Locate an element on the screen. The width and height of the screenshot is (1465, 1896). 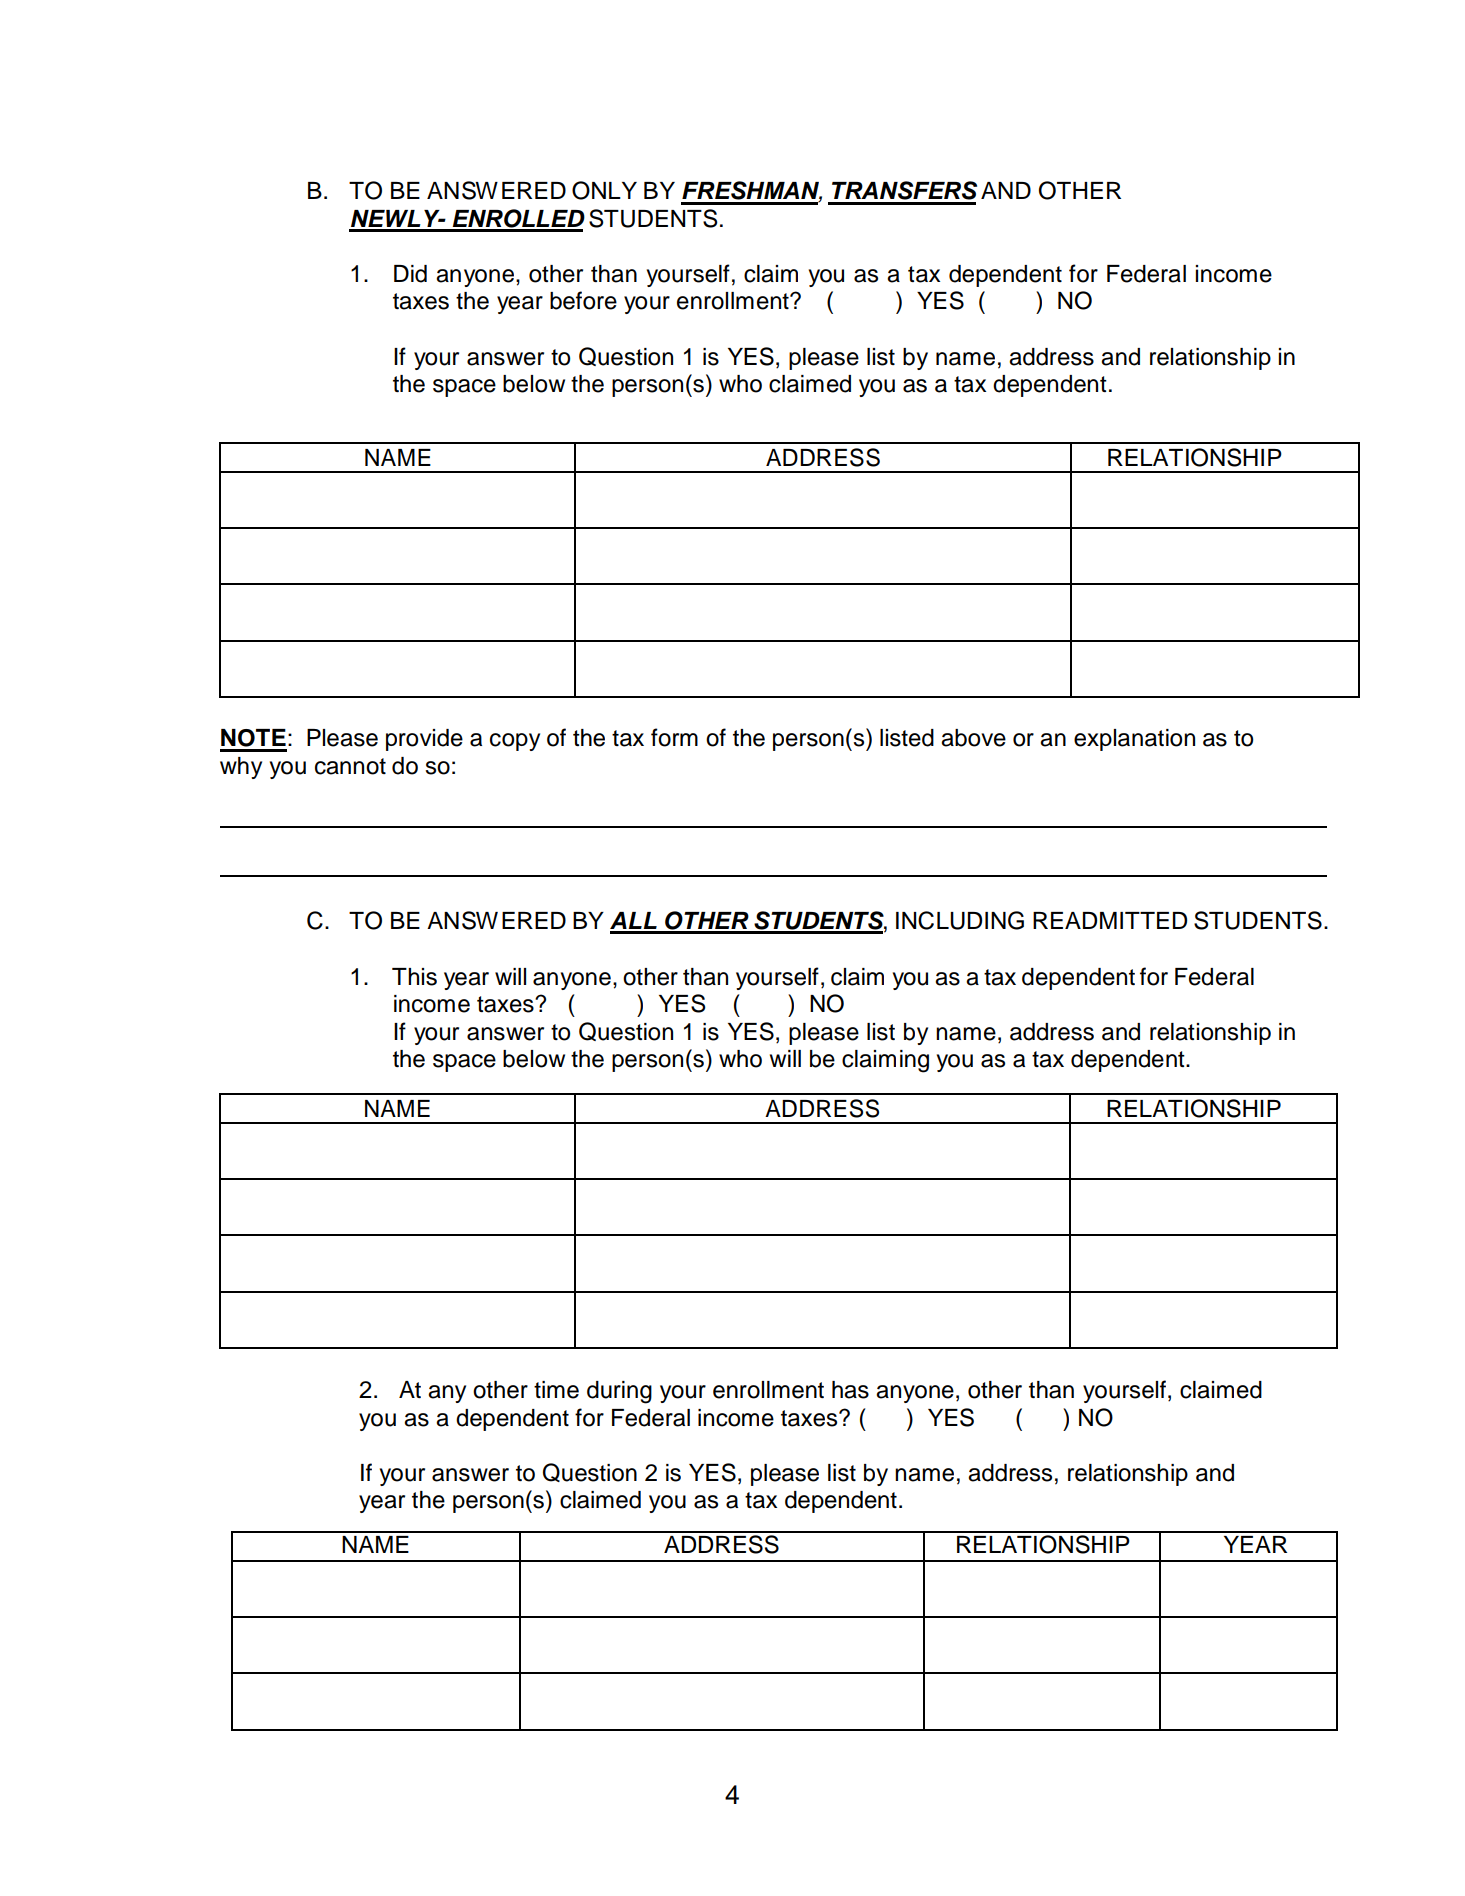
time is located at coordinates (556, 1390).
